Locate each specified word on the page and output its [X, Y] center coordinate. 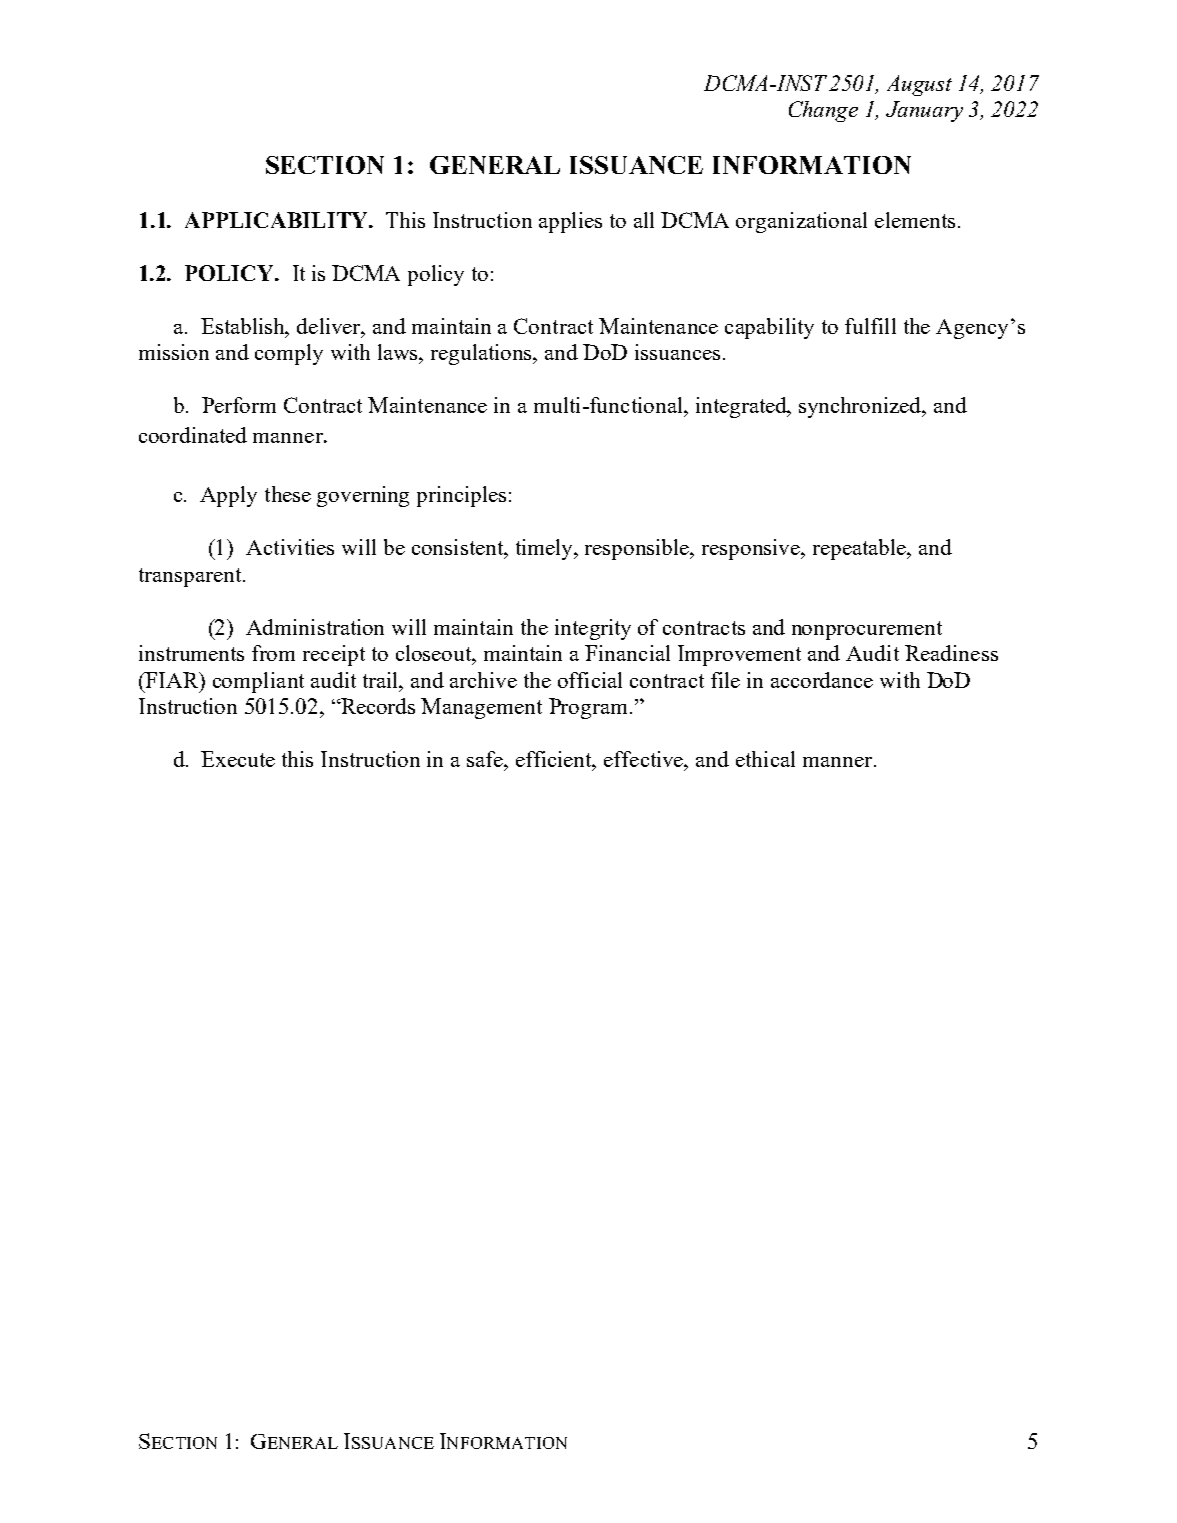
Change [823, 111]
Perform [239, 405]
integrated [743, 407]
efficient [555, 760]
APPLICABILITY [277, 220]
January [924, 111]
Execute [238, 759]
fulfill [870, 326]
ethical [765, 759]
